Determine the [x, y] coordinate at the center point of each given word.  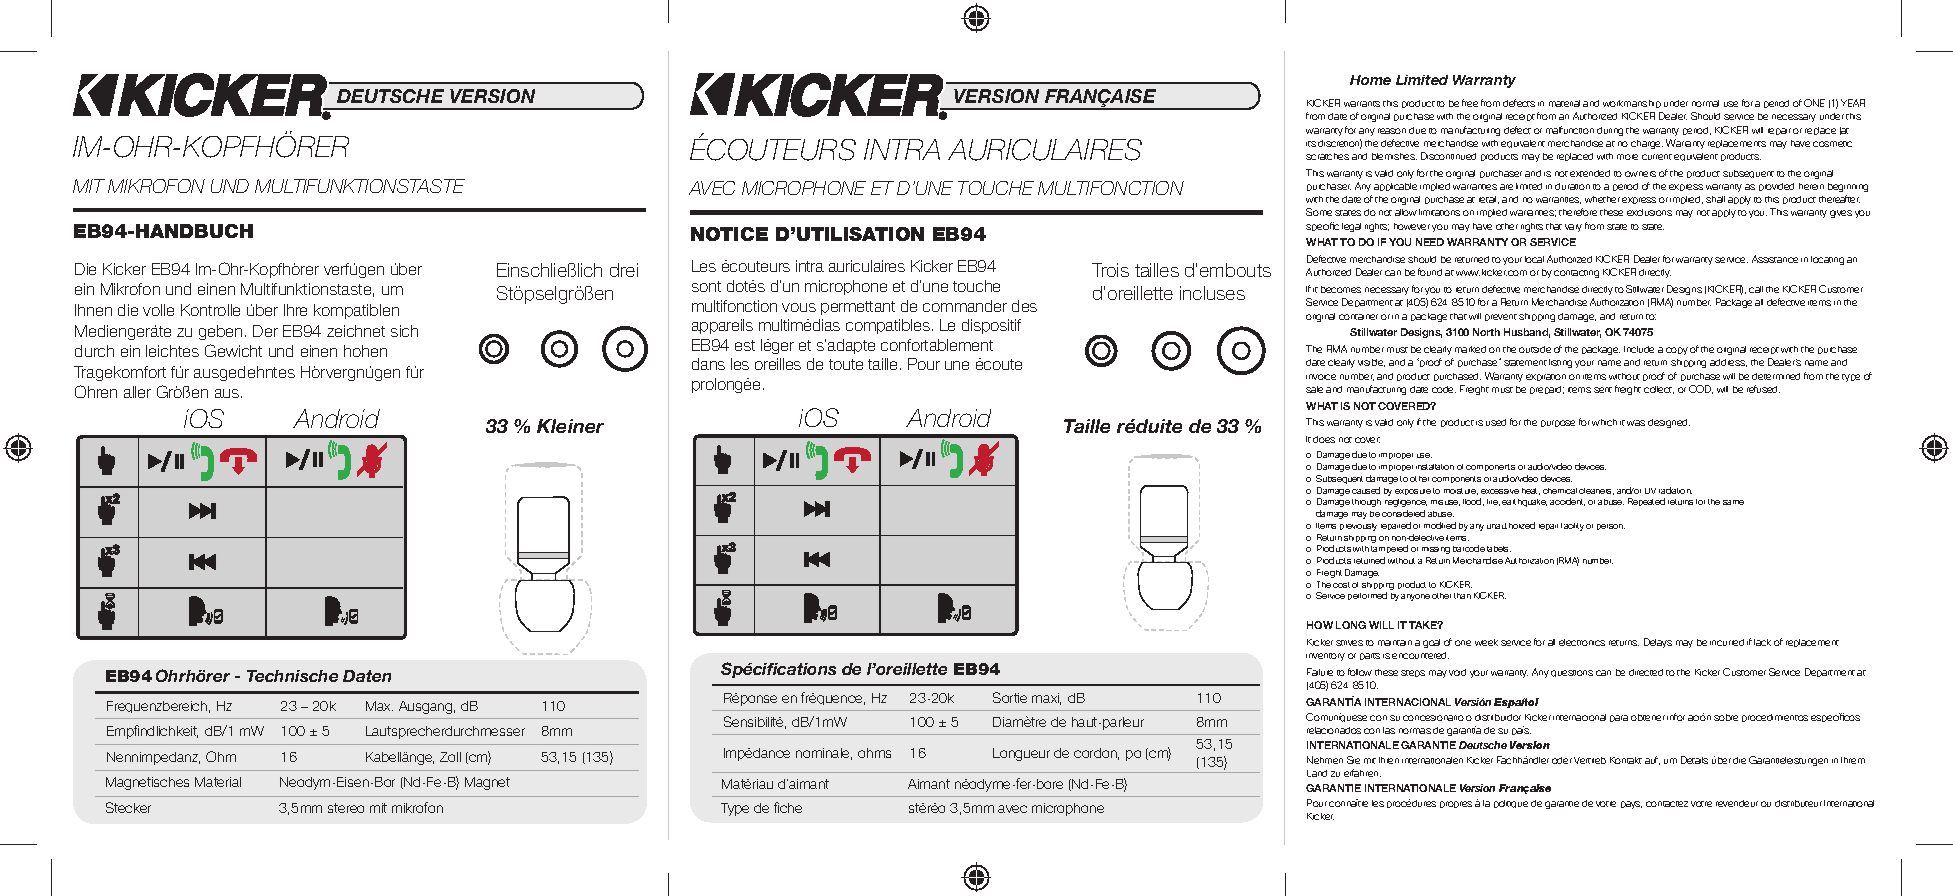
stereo [346, 808]
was [1636, 423]
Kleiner [570, 426]
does [1324, 439]
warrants [1362, 104]
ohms [874, 753]
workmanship [1632, 104]
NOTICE [729, 234]
